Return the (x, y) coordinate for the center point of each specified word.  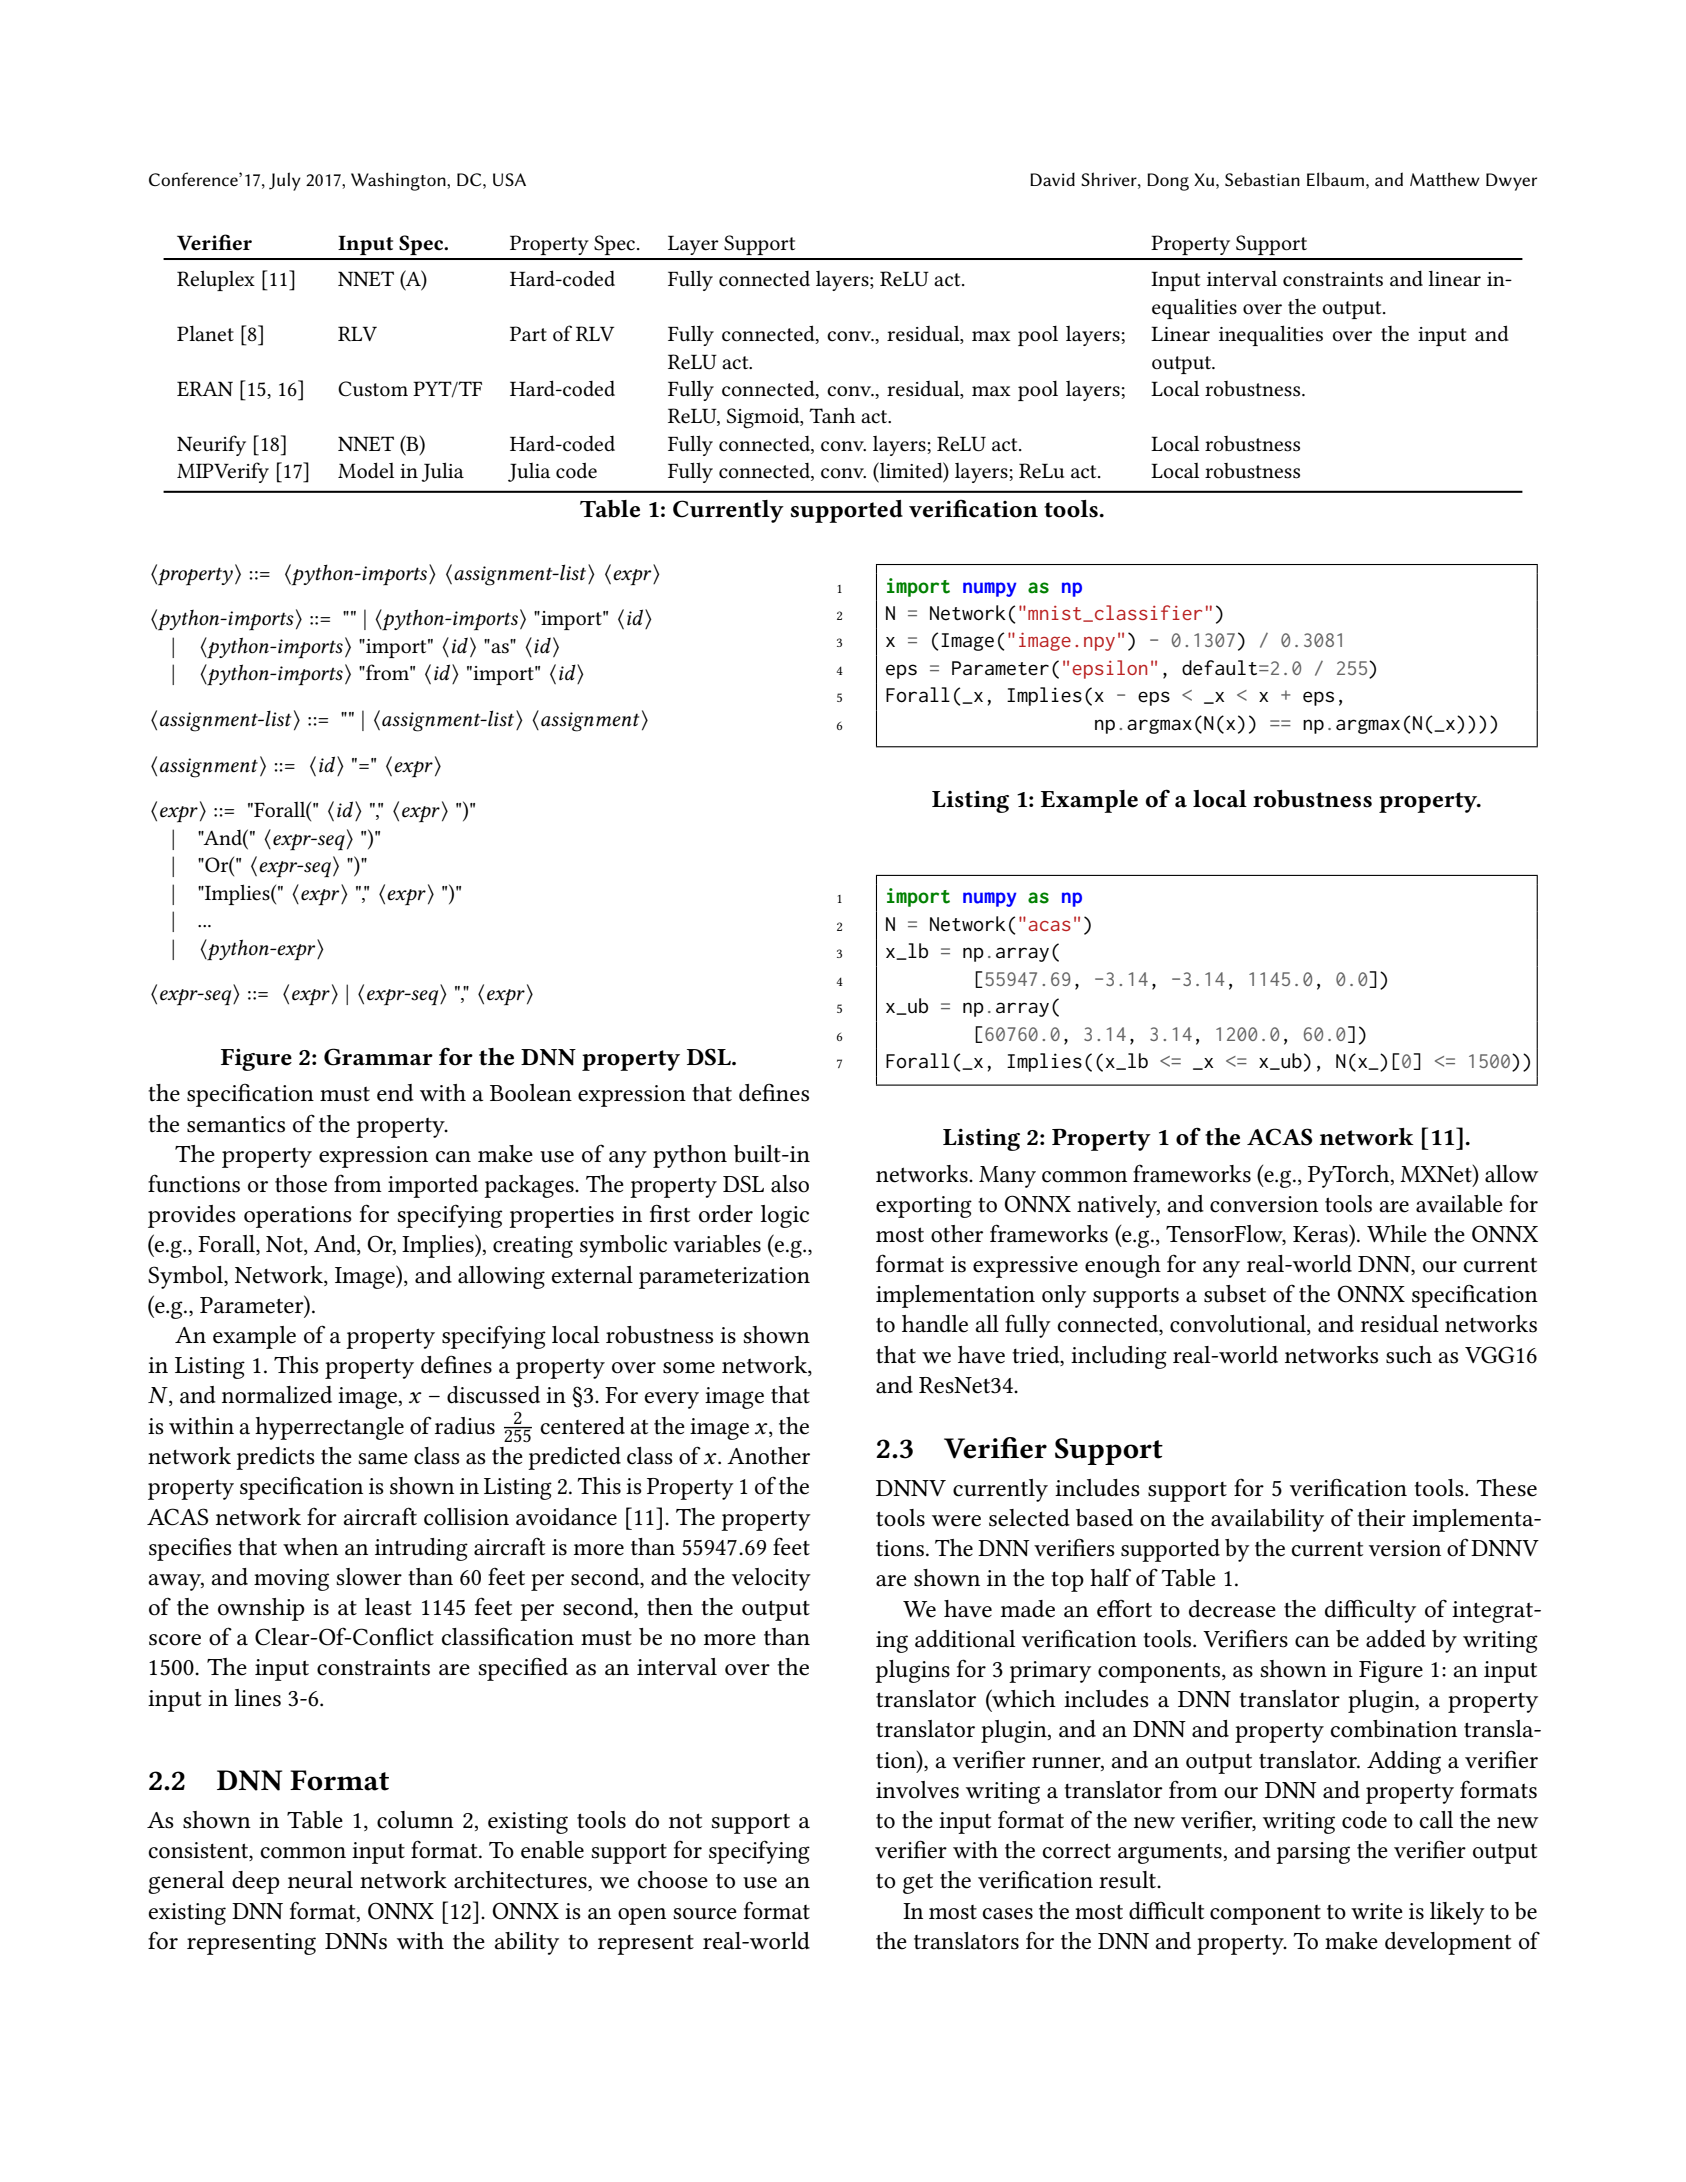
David (1052, 179)
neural (320, 1880)
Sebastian (1262, 179)
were (956, 1521)
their (1381, 1518)
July (285, 181)
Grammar (378, 1057)
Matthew (1445, 179)
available (1459, 1204)
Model (366, 470)
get (918, 1883)
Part (528, 333)
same (383, 1459)
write (1377, 1911)
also (790, 1184)
